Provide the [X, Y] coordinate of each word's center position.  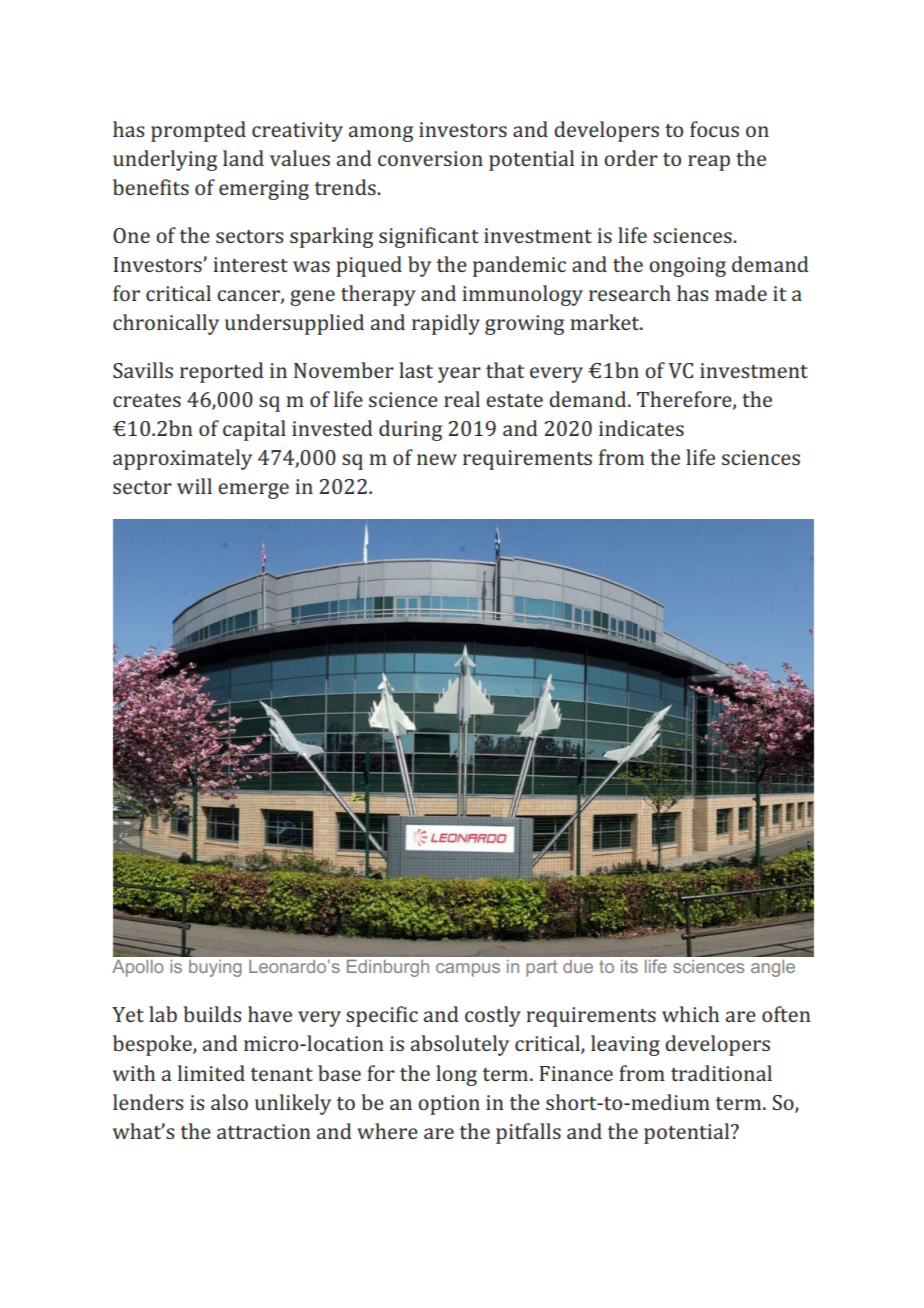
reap [709, 163]
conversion [430, 158]
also [229, 1102]
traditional [721, 1073]
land [243, 158]
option [449, 1105]
